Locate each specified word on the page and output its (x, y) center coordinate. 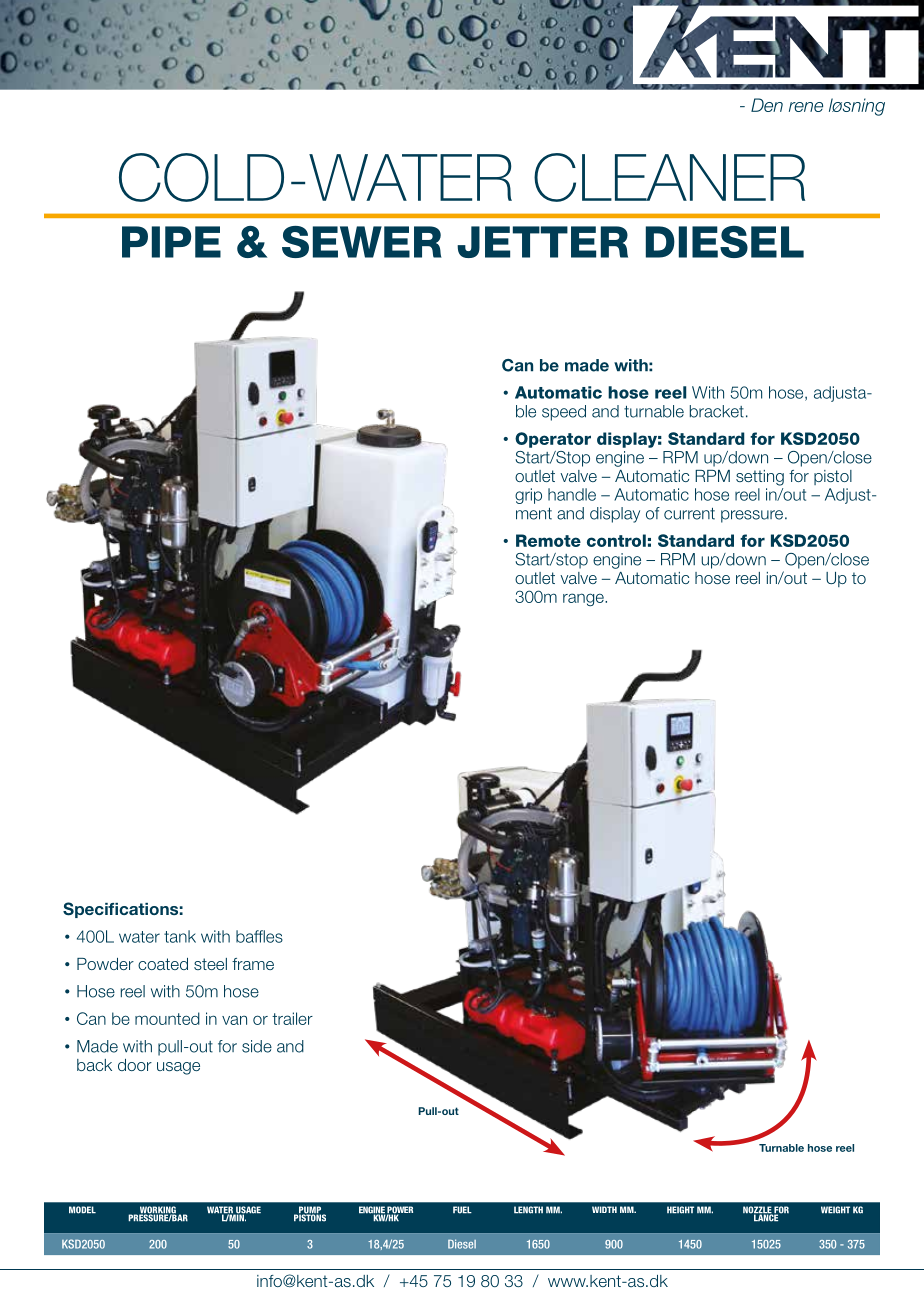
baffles (259, 936)
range (584, 599)
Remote (548, 540)
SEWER (362, 242)
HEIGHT (680, 1210)
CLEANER (669, 177)
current (689, 514)
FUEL (462, 1210)
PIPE (171, 242)
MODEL (82, 1210)
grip (528, 496)
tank (180, 936)
